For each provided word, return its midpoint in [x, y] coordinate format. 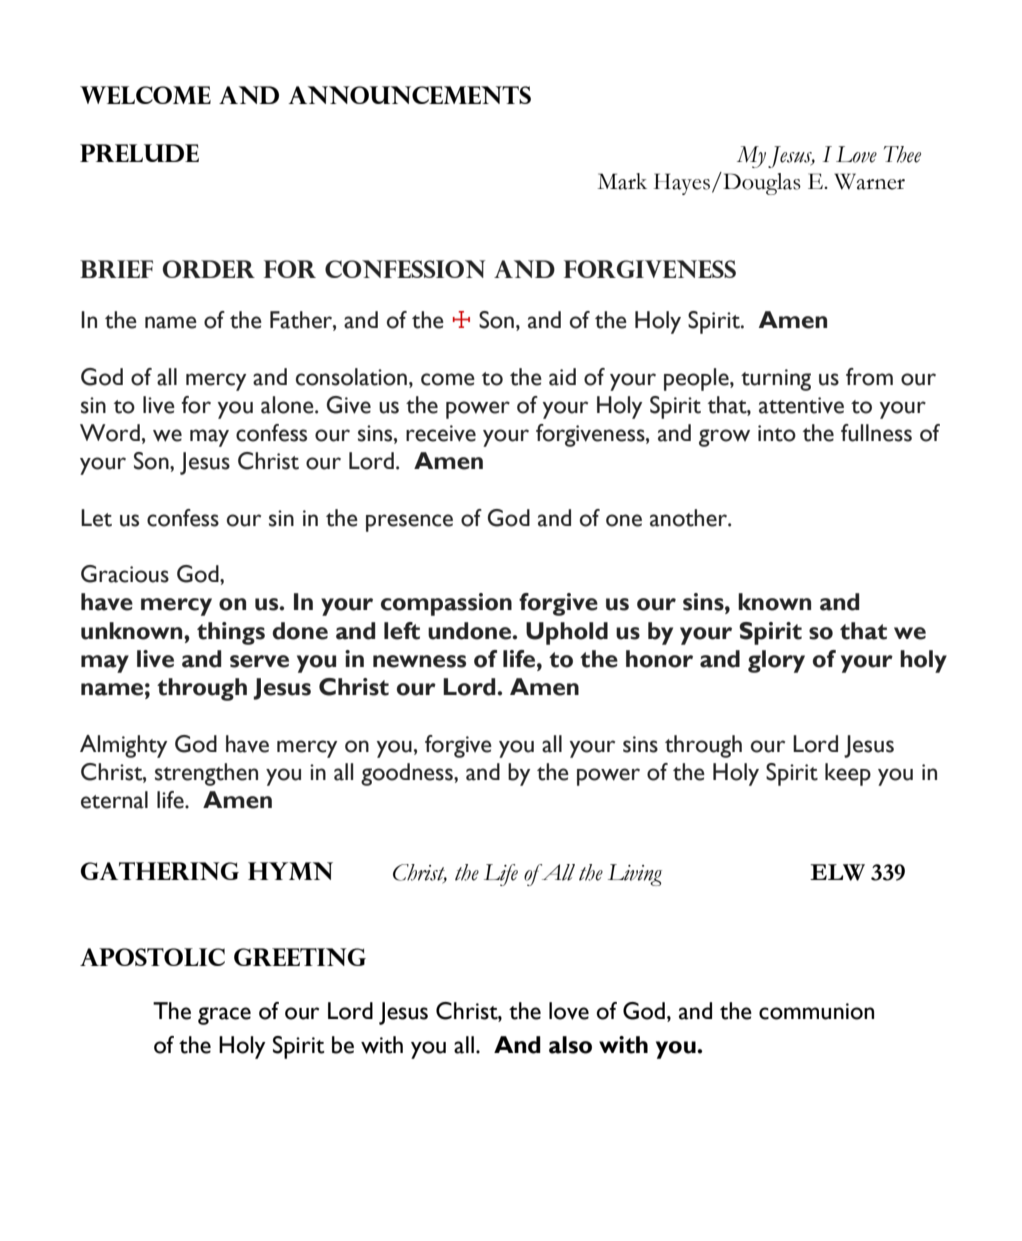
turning [776, 380]
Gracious [125, 574]
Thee [902, 154]
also [570, 1045]
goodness [408, 774]
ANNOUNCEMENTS [409, 95]
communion [816, 1011]
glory [776, 661]
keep [848, 774]
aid [562, 377]
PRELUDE [139, 153]
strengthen [206, 774]
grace [224, 1016]
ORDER [208, 269]
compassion [446, 604]
